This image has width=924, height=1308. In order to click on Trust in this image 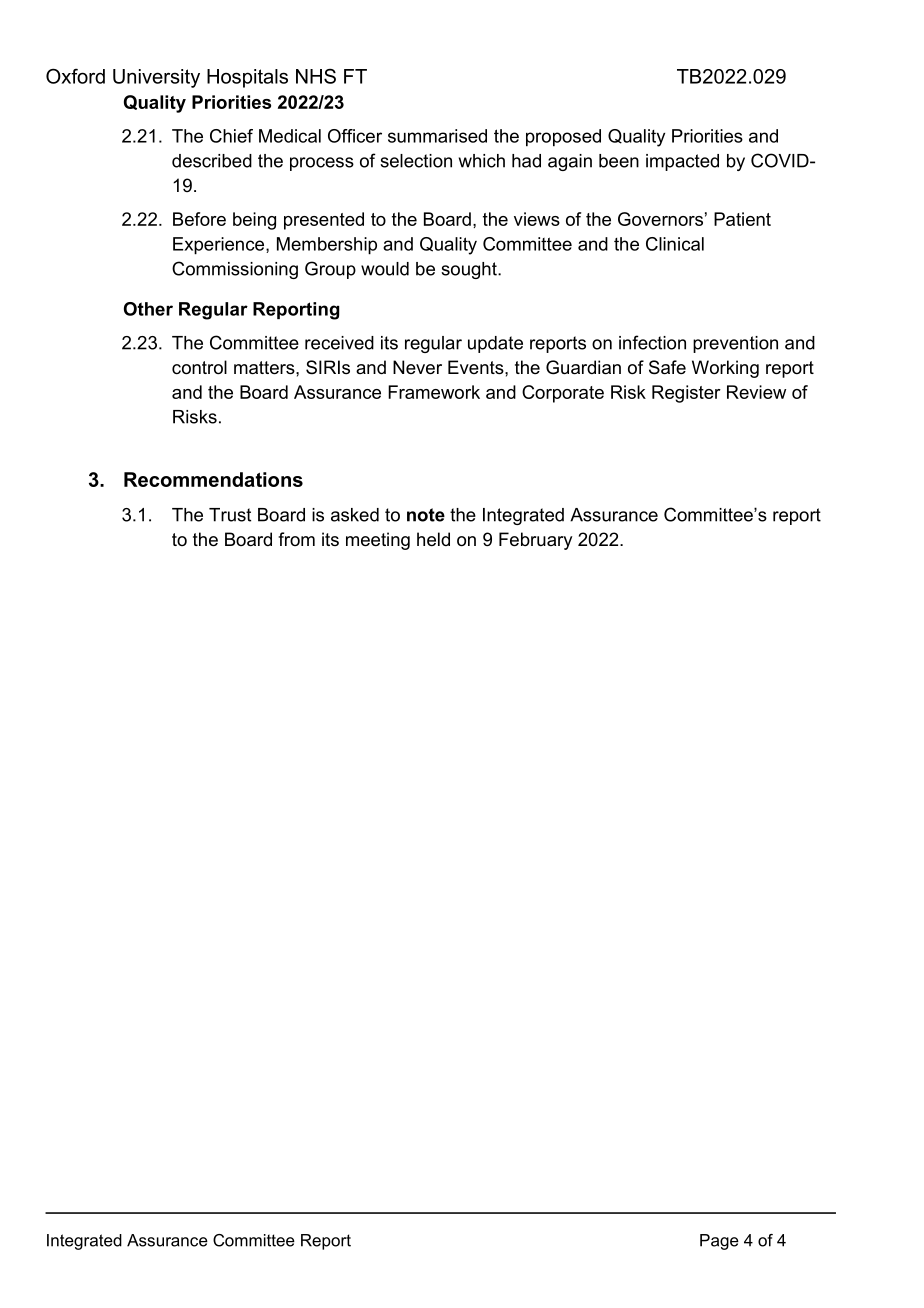, I will do `click(230, 515)`.
